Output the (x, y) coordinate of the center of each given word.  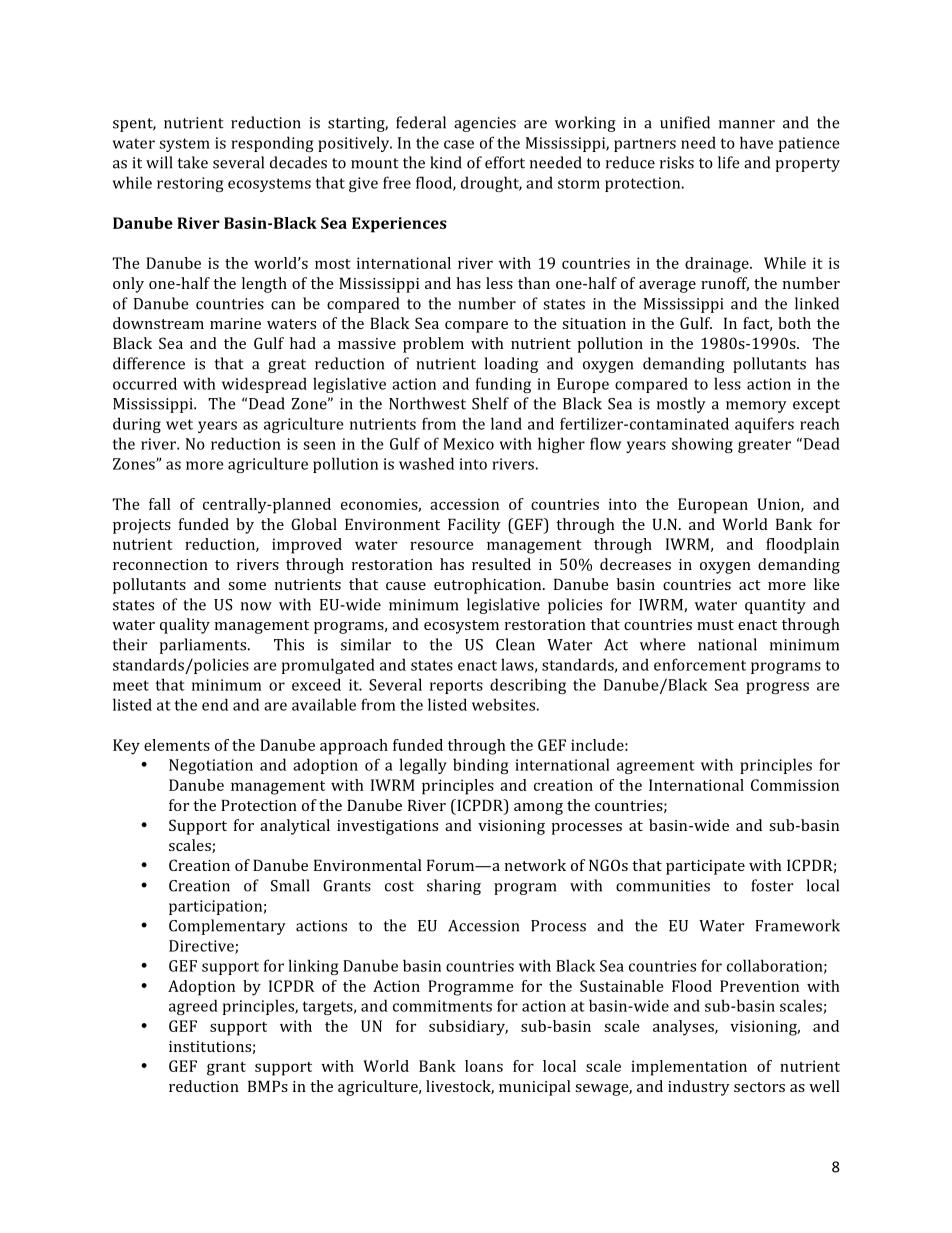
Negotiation (211, 766)
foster (772, 885)
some (247, 586)
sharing (454, 887)
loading (511, 365)
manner (747, 124)
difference (149, 363)
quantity (775, 606)
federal (421, 122)
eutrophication (489, 586)
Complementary (227, 927)
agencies (485, 124)
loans (484, 1066)
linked (817, 303)
